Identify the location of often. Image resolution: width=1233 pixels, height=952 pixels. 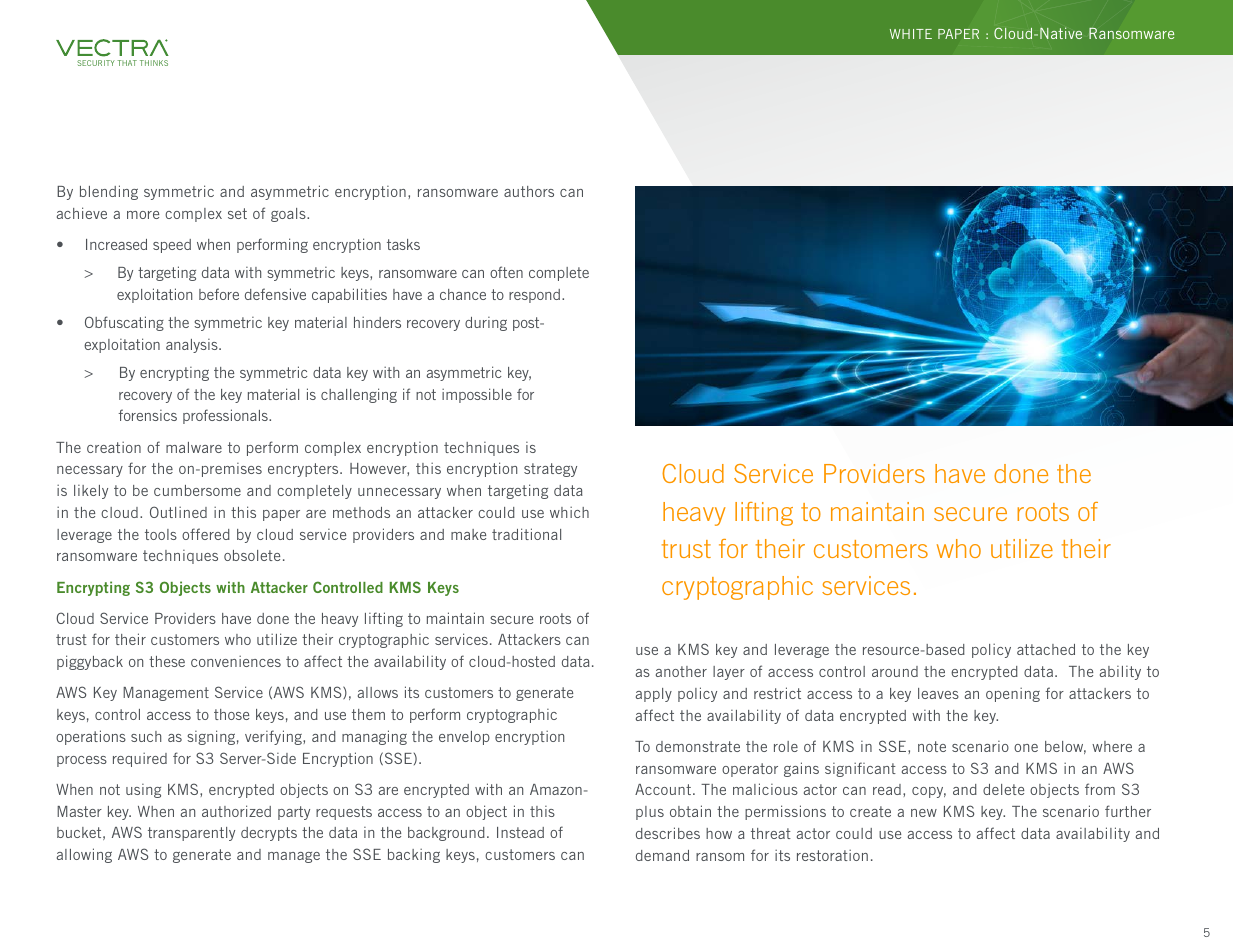
(506, 272).
